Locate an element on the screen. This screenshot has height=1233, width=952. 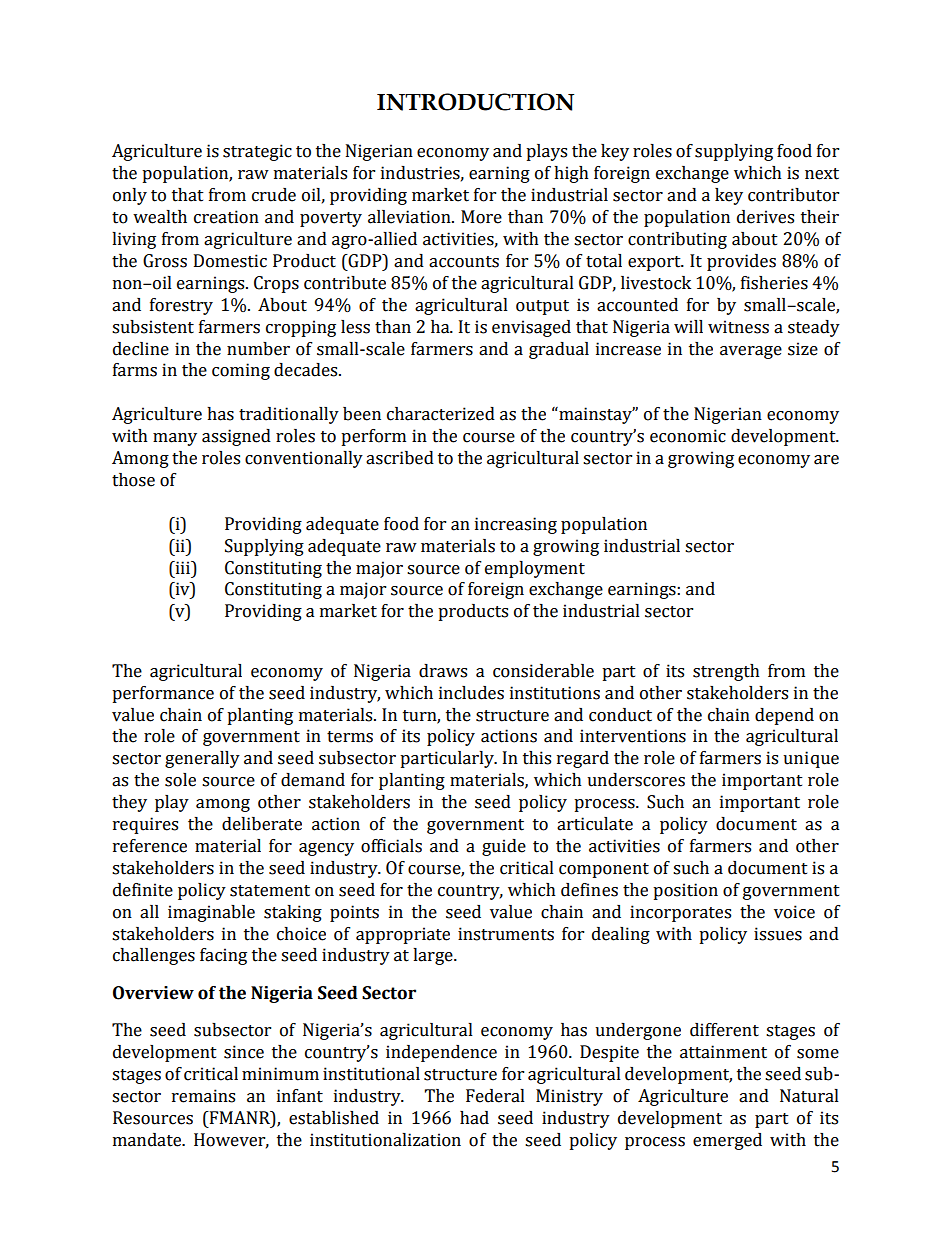
increasing is located at coordinates (516, 525).
